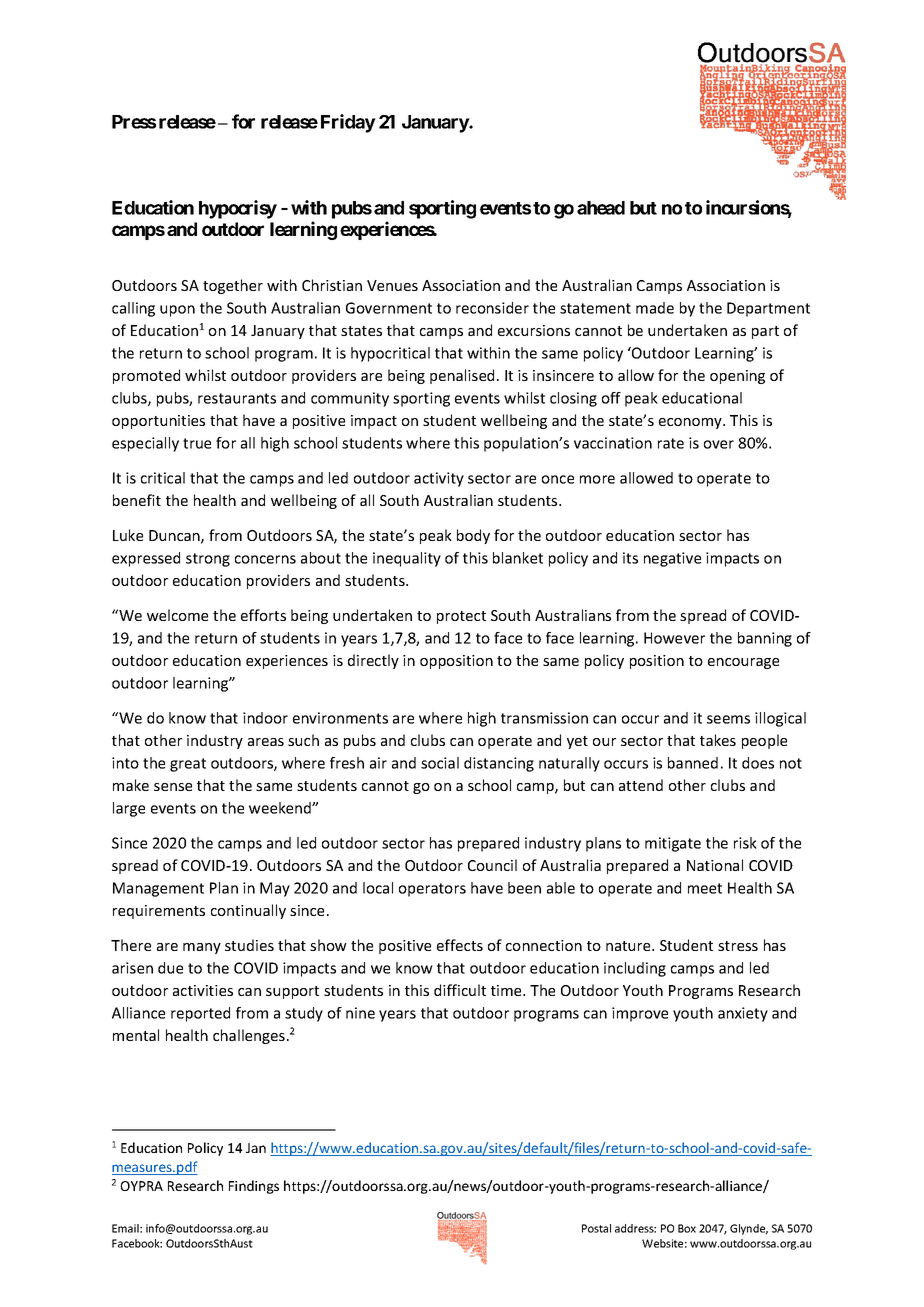 This screenshot has height=1307, width=924. What do you see at coordinates (462, 376) in the screenshot?
I see `penalised` at bounding box center [462, 376].
